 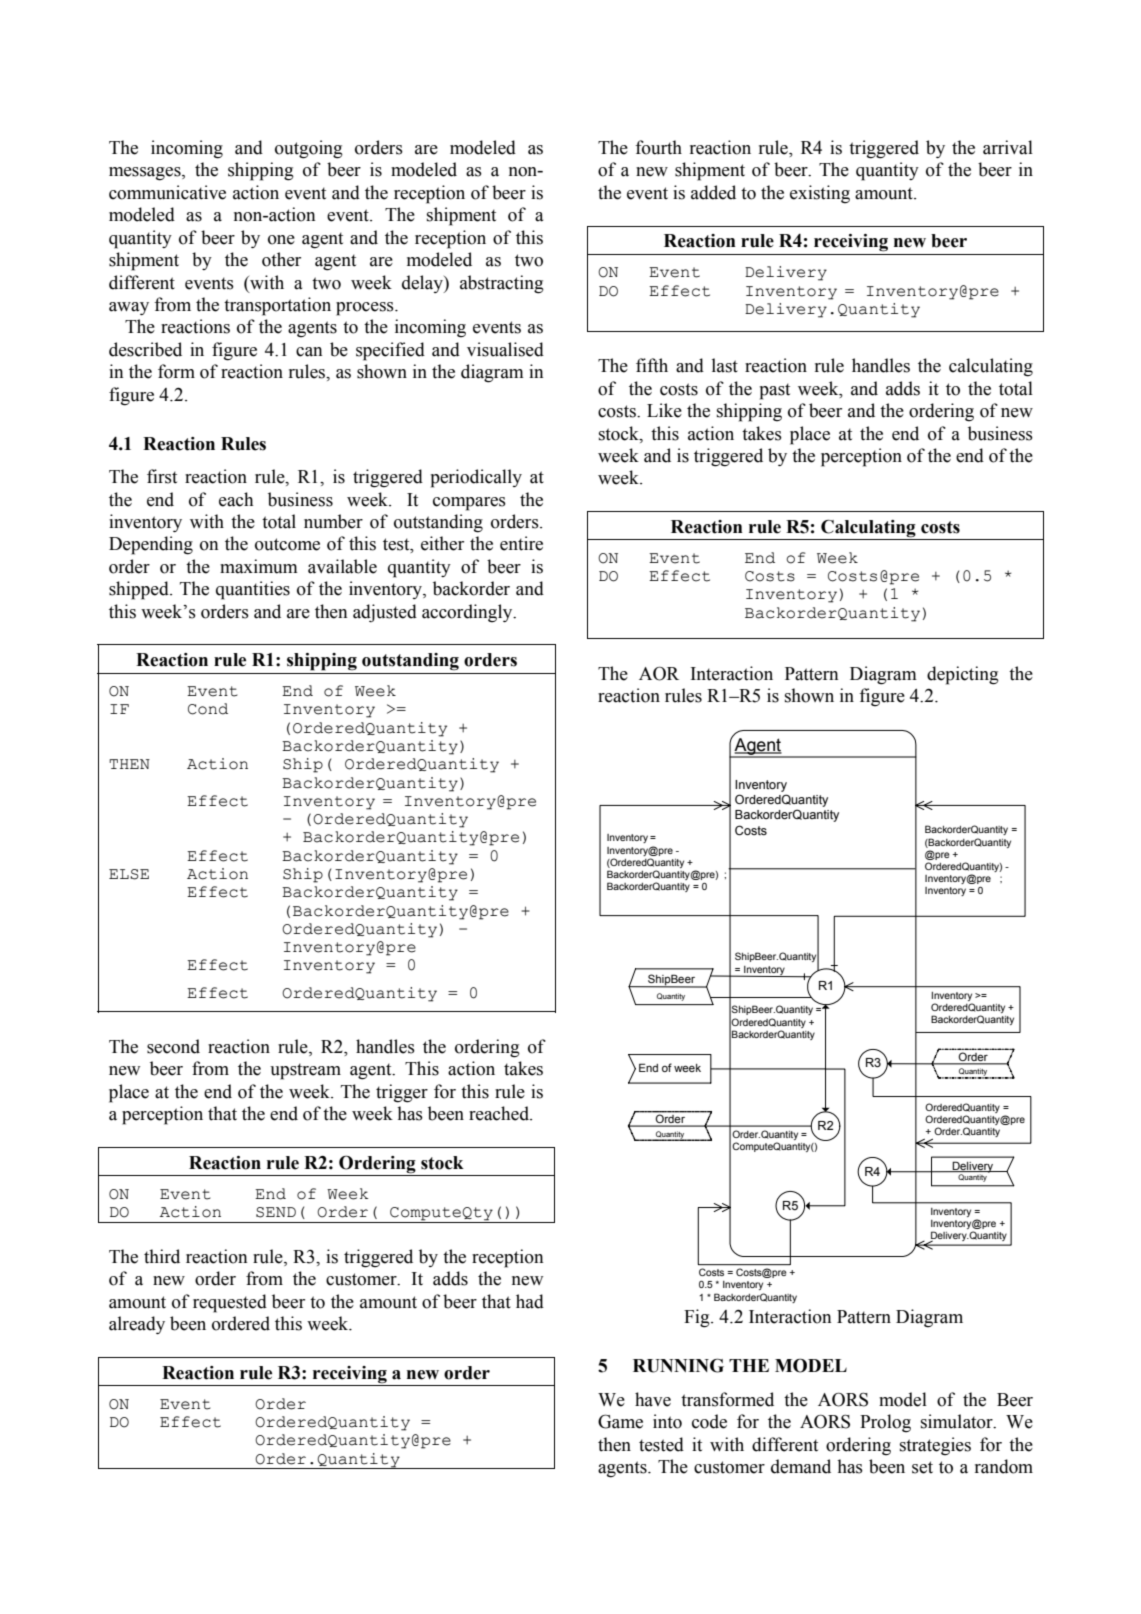 I want to click on existing, so click(x=820, y=194).
